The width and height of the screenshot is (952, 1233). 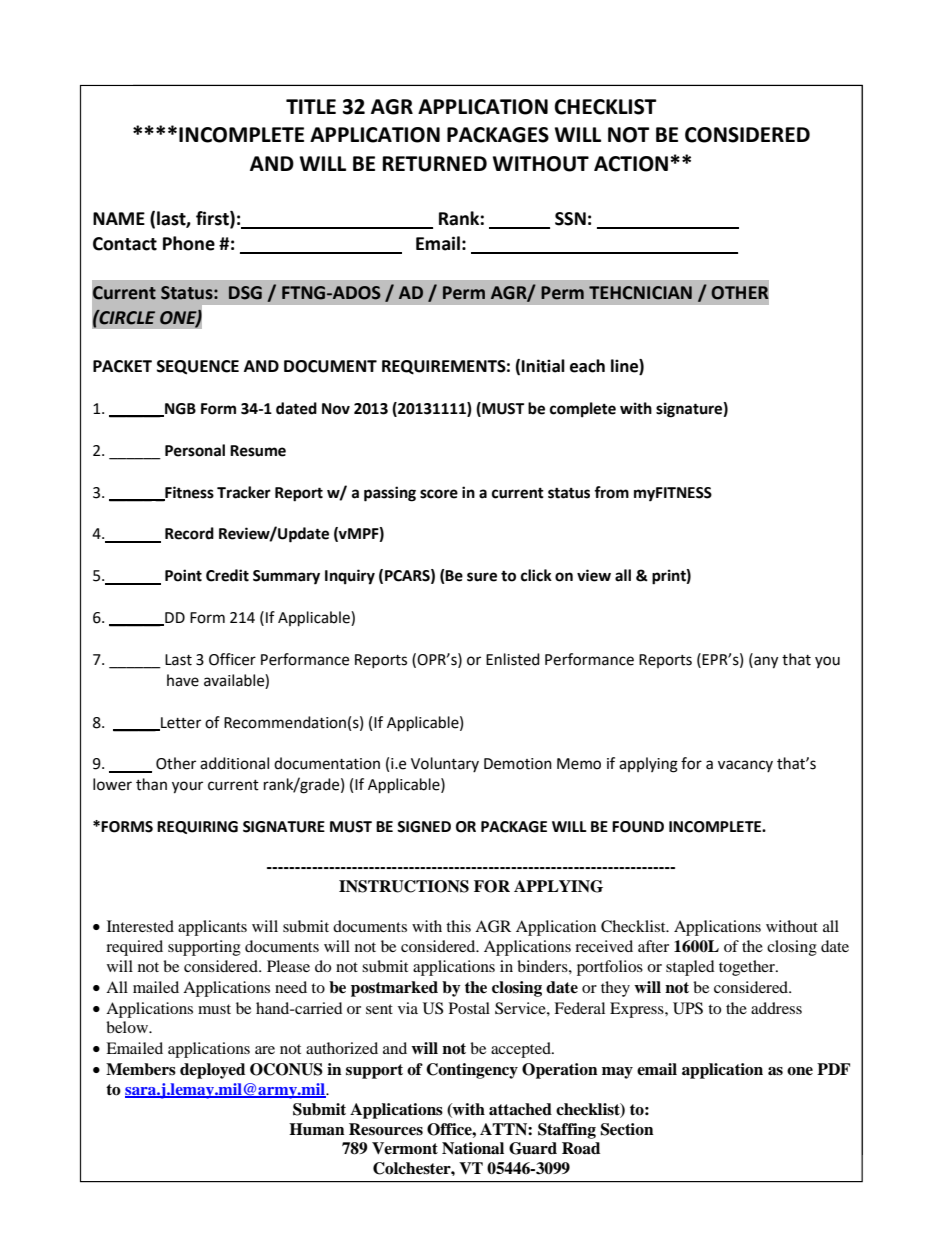 I want to click on National, so click(x=473, y=1148).
